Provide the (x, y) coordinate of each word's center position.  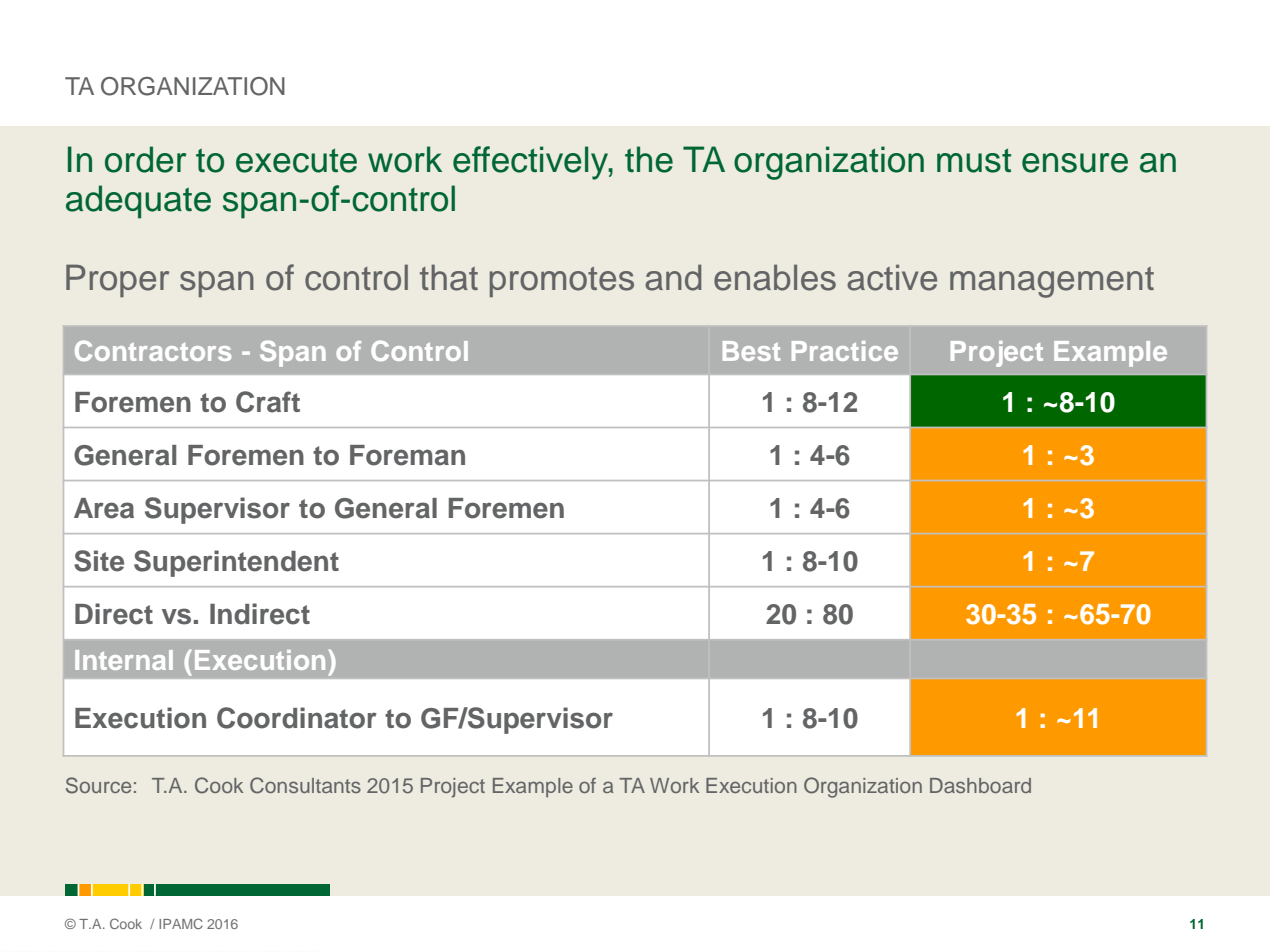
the (649, 159)
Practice (845, 351)
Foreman (407, 455)
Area (104, 508)
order (146, 159)
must (974, 160)
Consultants (305, 785)
